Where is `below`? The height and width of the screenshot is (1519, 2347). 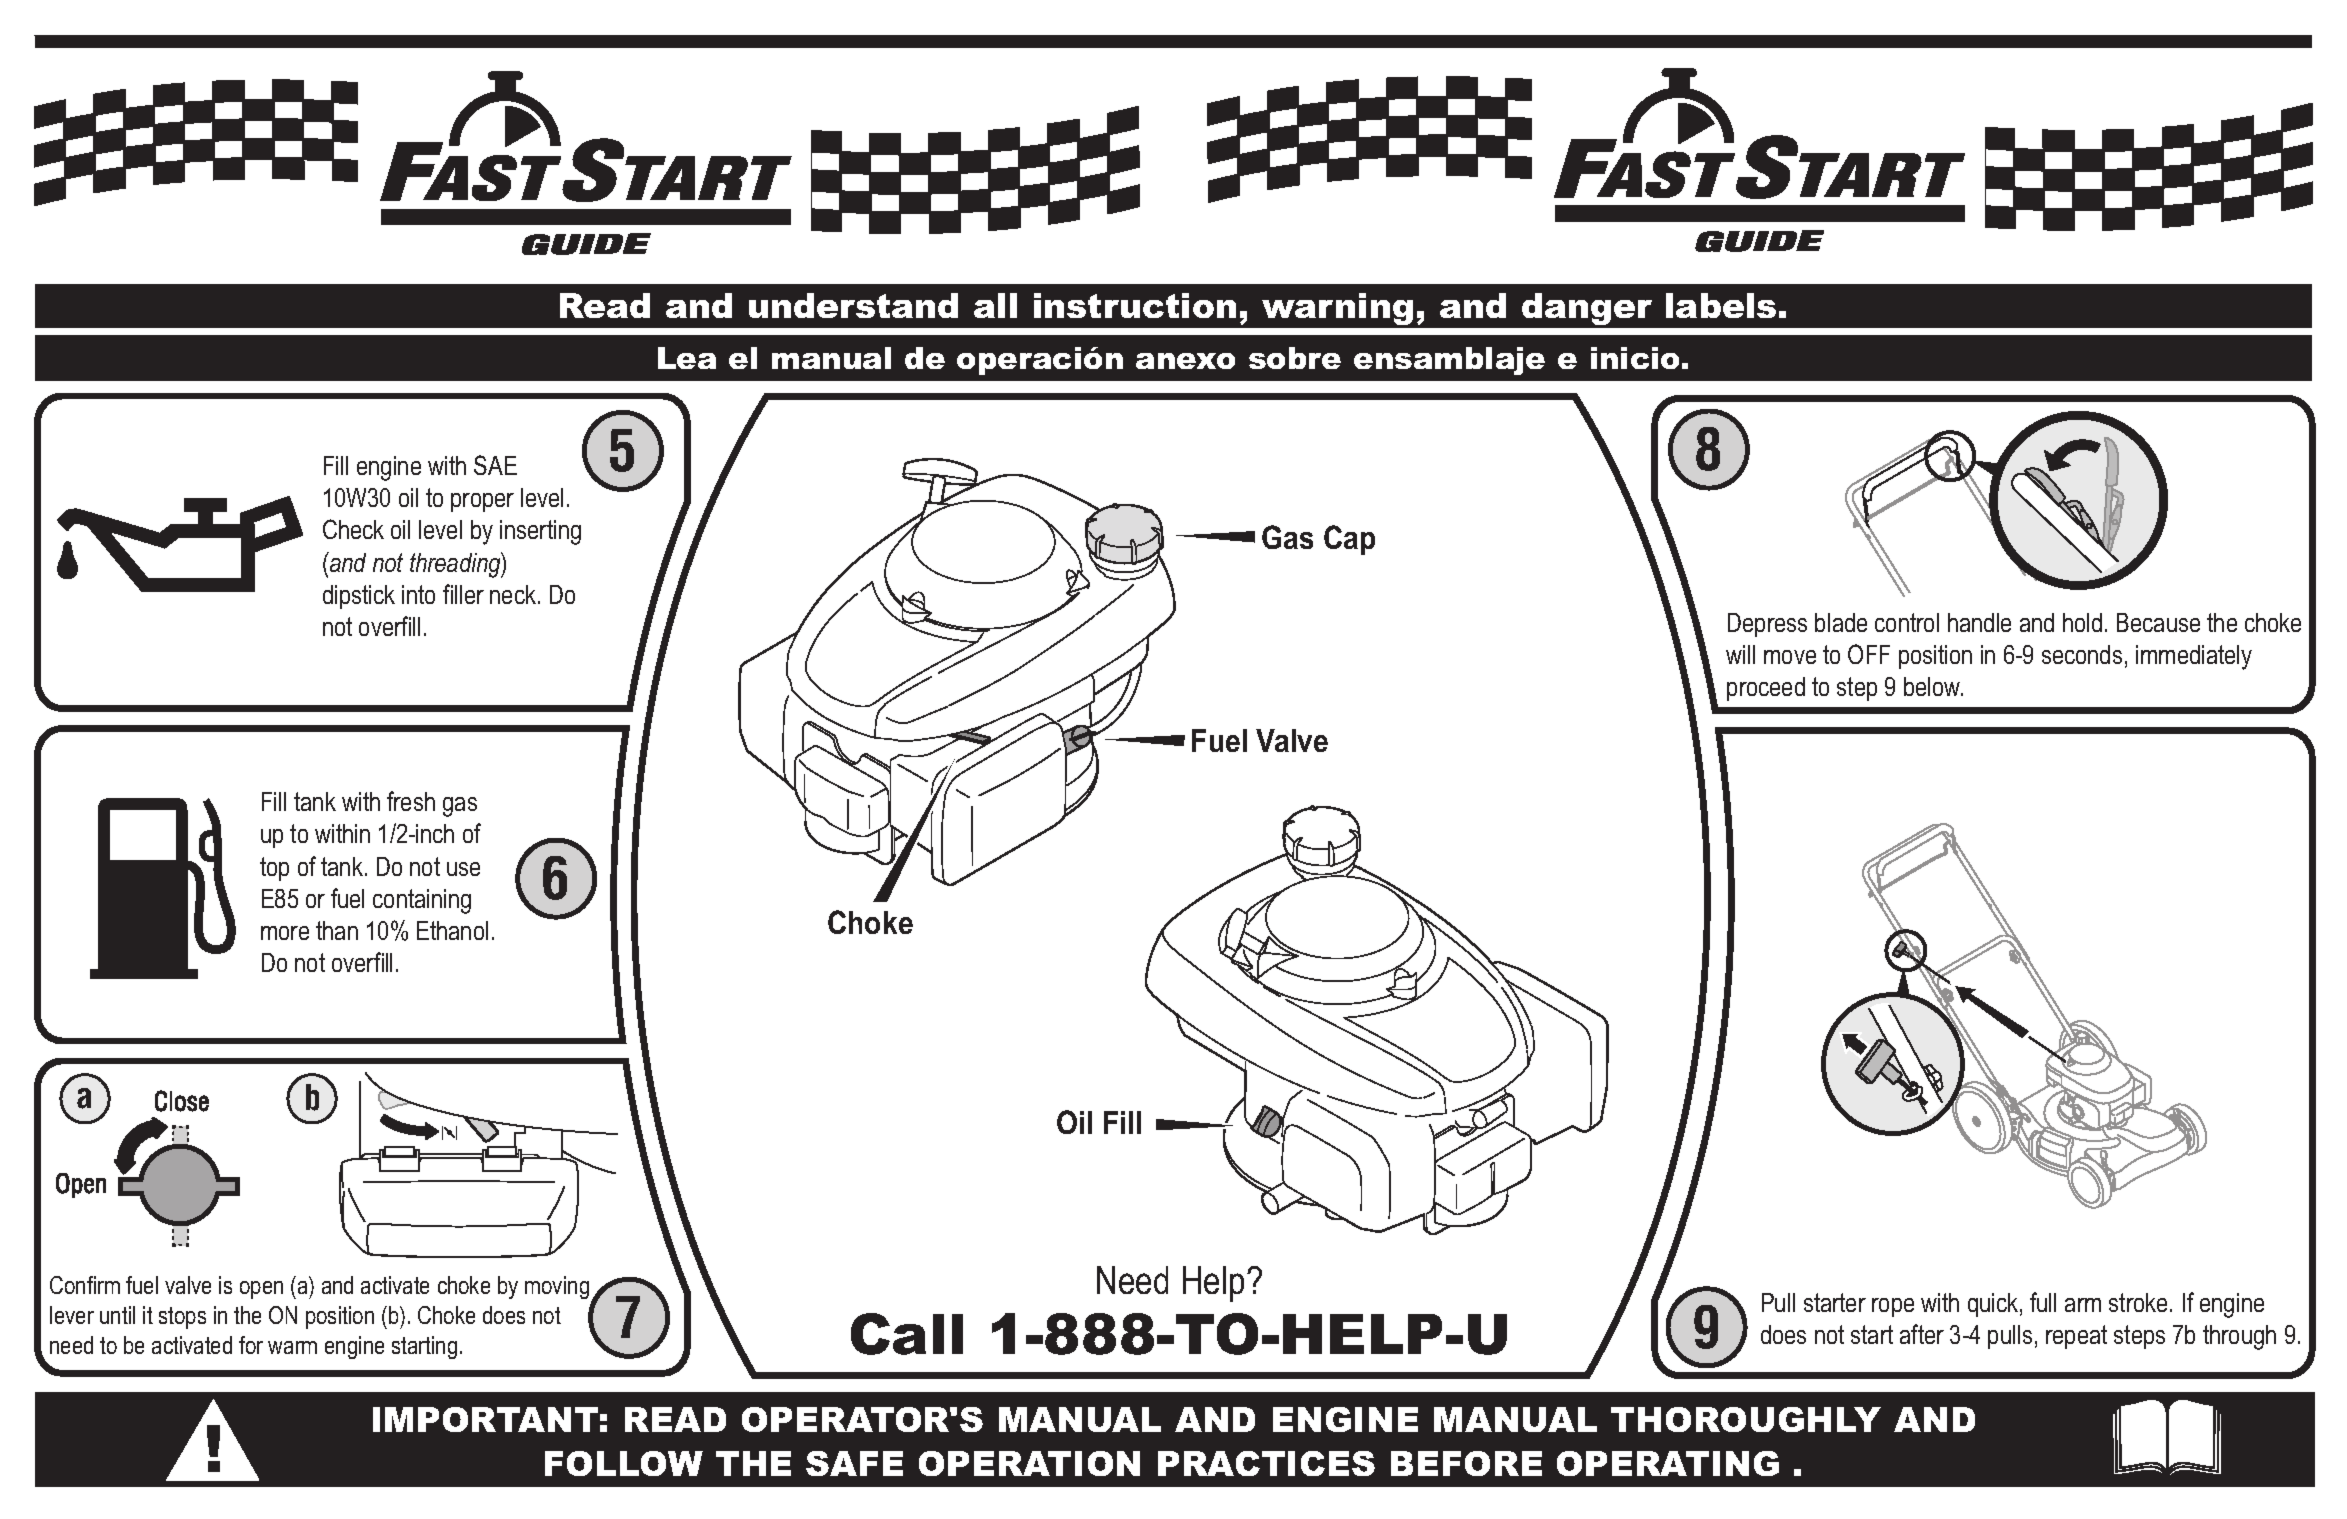 below is located at coordinates (1933, 686).
